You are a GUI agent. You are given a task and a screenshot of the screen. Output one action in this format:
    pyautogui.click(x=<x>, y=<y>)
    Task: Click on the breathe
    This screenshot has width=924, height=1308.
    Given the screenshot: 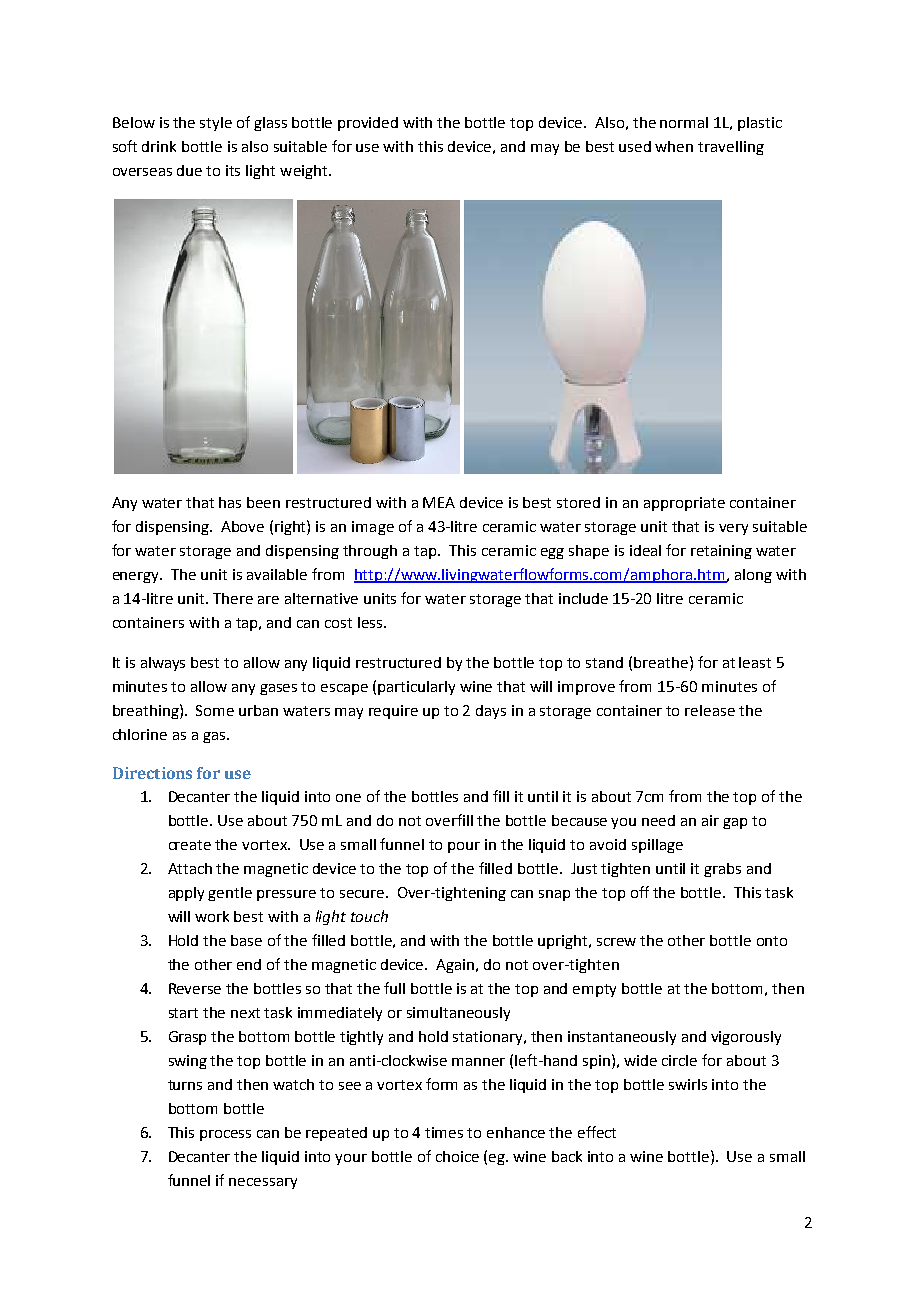 What is the action you would take?
    pyautogui.click(x=661, y=662)
